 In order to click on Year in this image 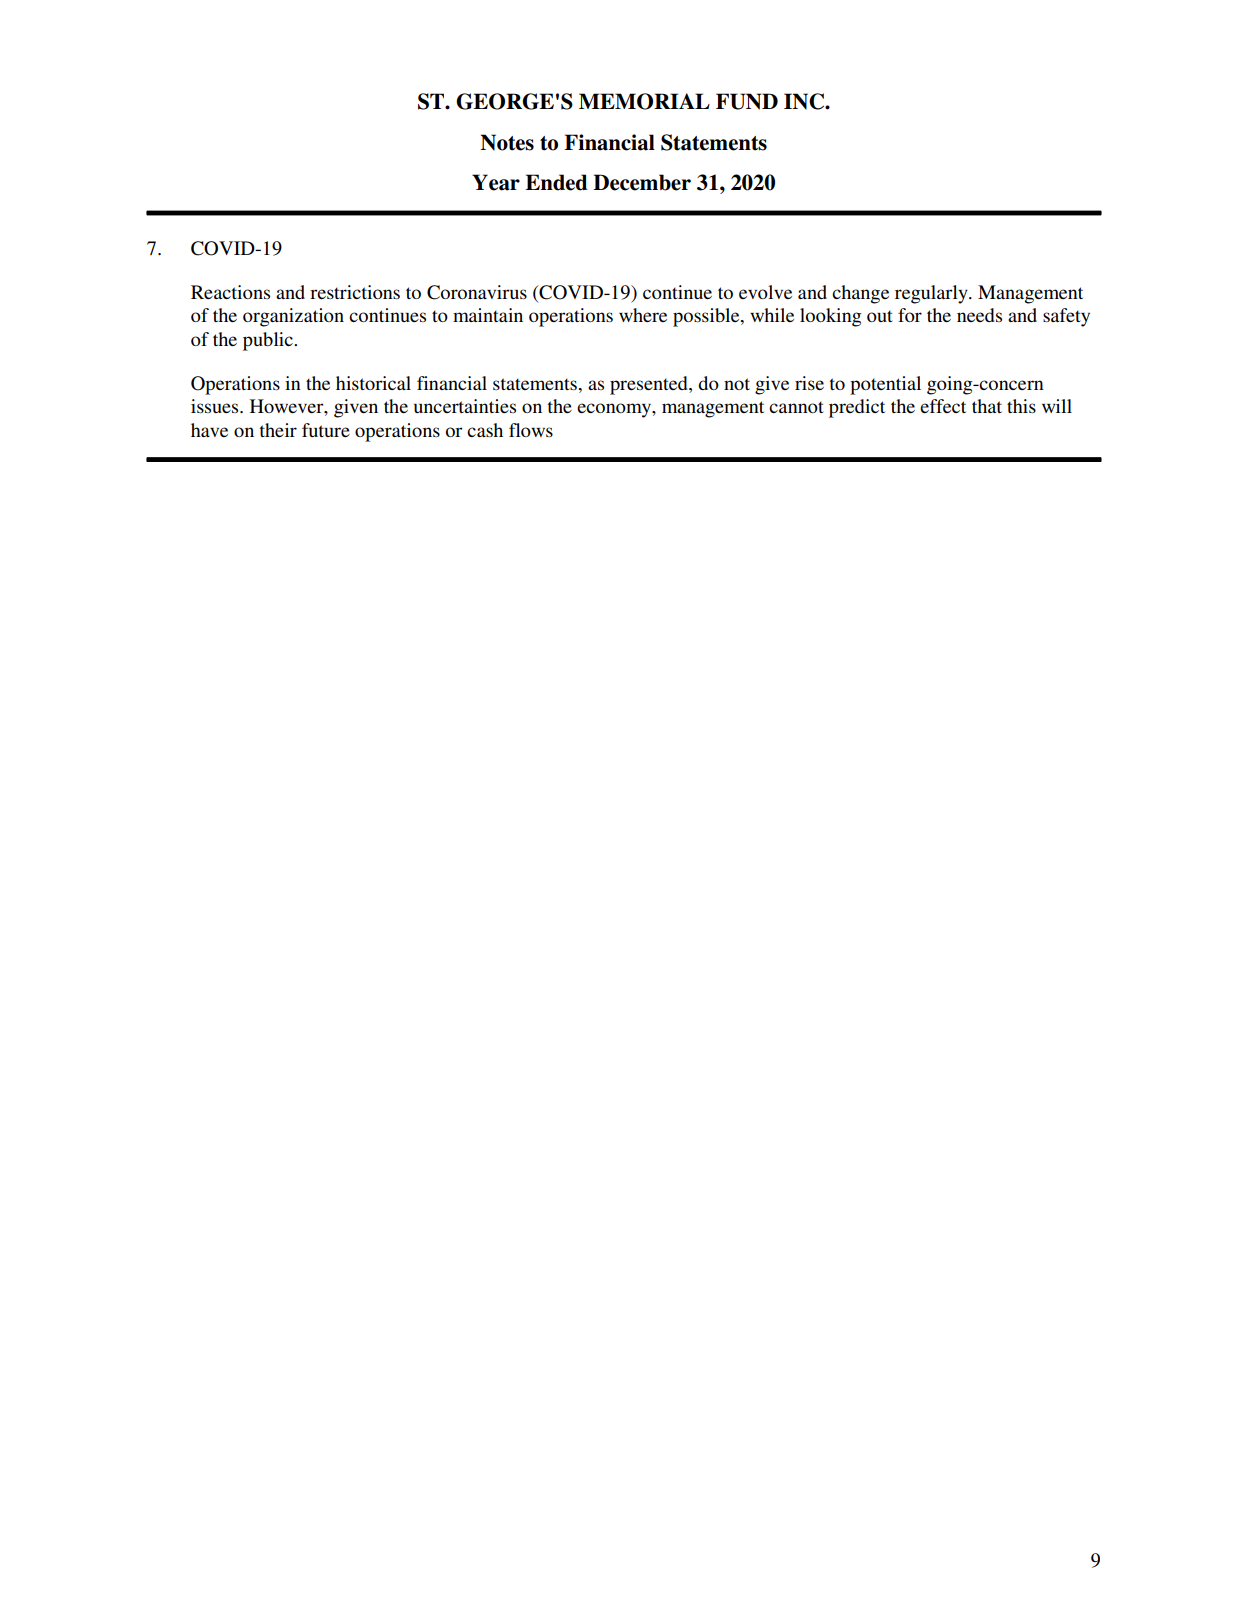, I will do `click(496, 182)`.
